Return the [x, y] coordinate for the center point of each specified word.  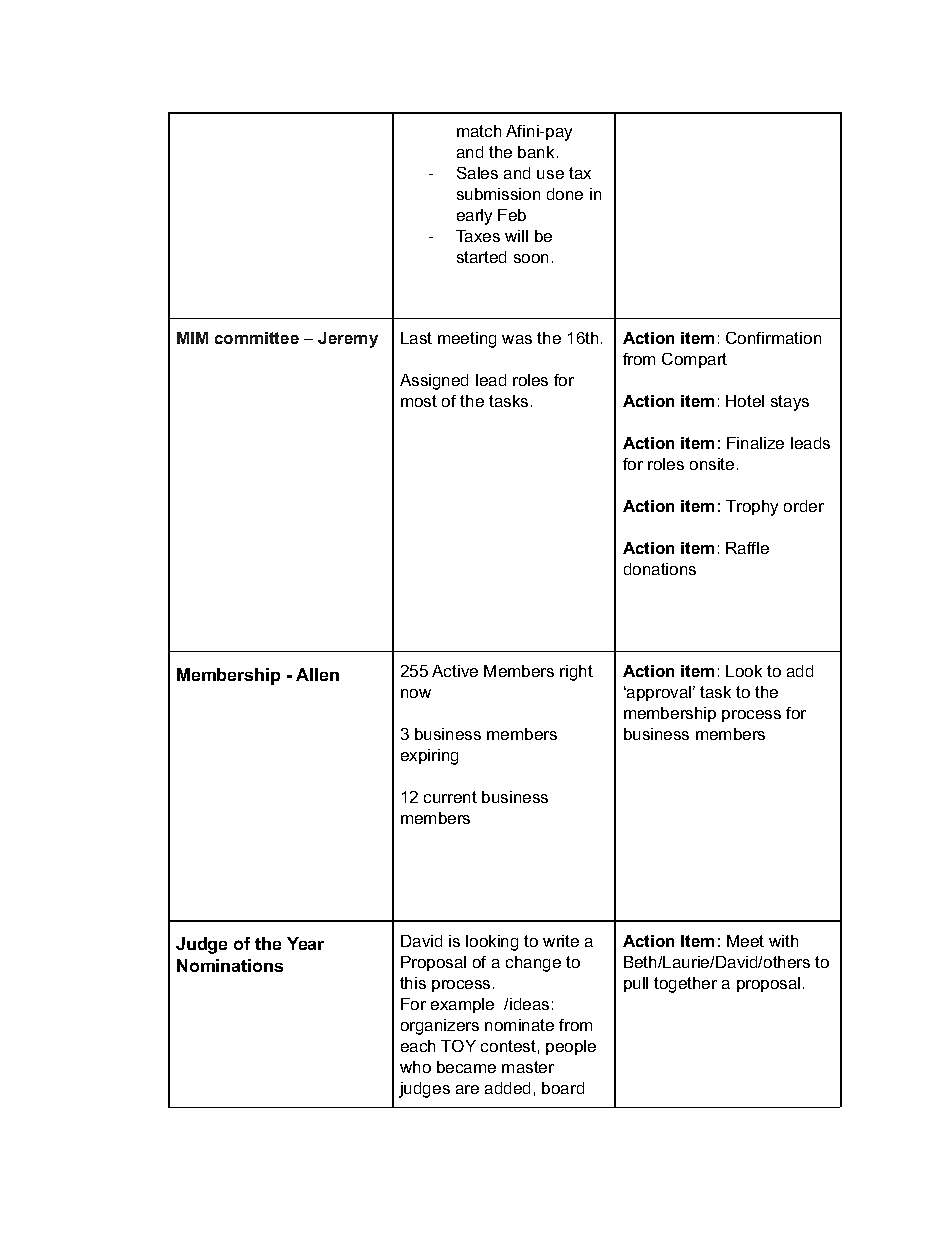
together [685, 985]
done [565, 194]
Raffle [747, 548]
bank [536, 152]
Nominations [230, 965]
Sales [477, 173]
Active [455, 671]
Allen [317, 674]
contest [508, 1046]
